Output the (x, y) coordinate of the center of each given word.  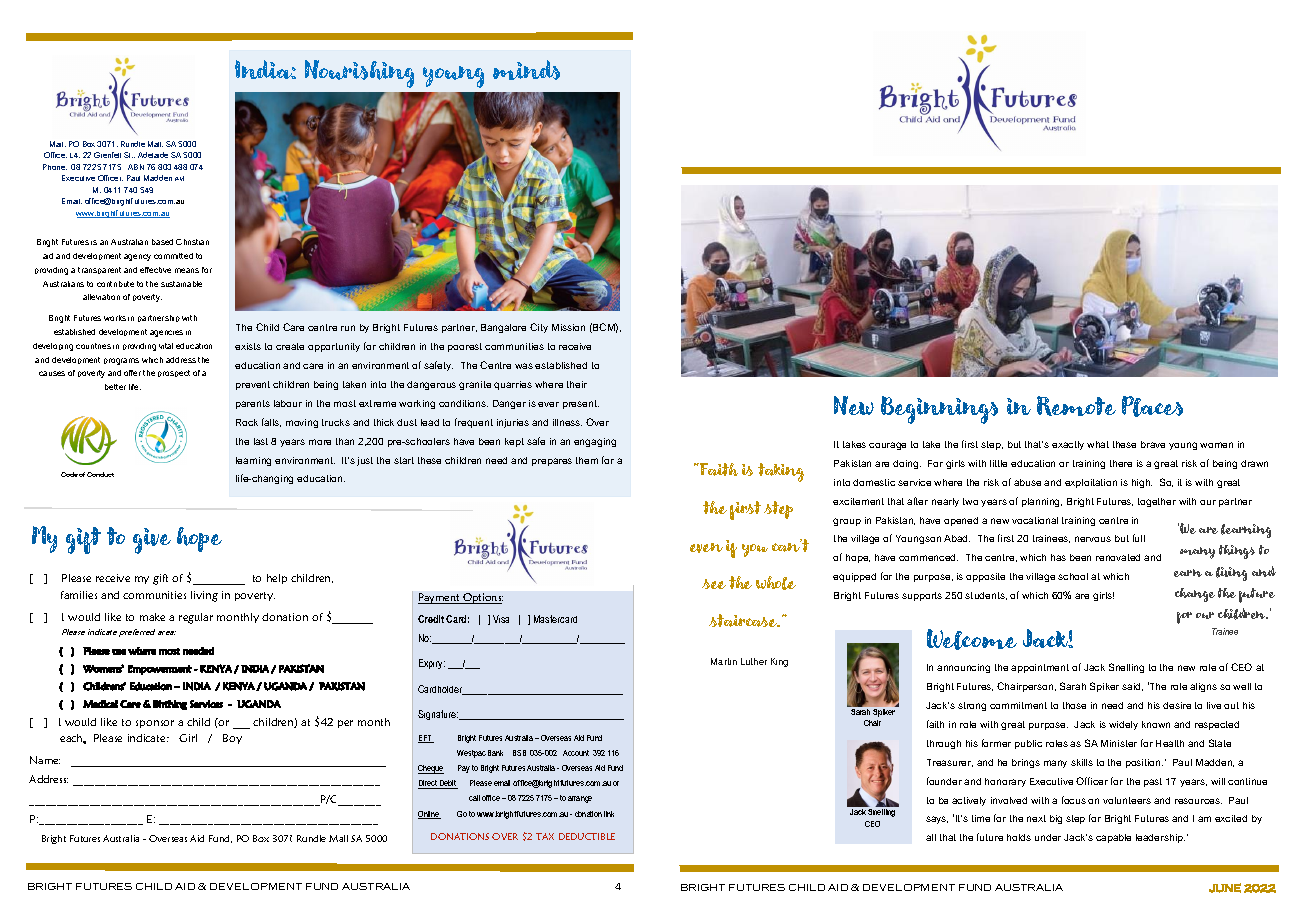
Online (429, 815)
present (581, 404)
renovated (1118, 557)
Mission (568, 327)
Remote (1076, 406)
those (1074, 705)
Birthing (170, 705)
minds (526, 70)
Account (576, 753)
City (539, 328)
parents (253, 404)
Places (1152, 406)
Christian (192, 242)
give (152, 541)
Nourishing (359, 74)
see (714, 584)
